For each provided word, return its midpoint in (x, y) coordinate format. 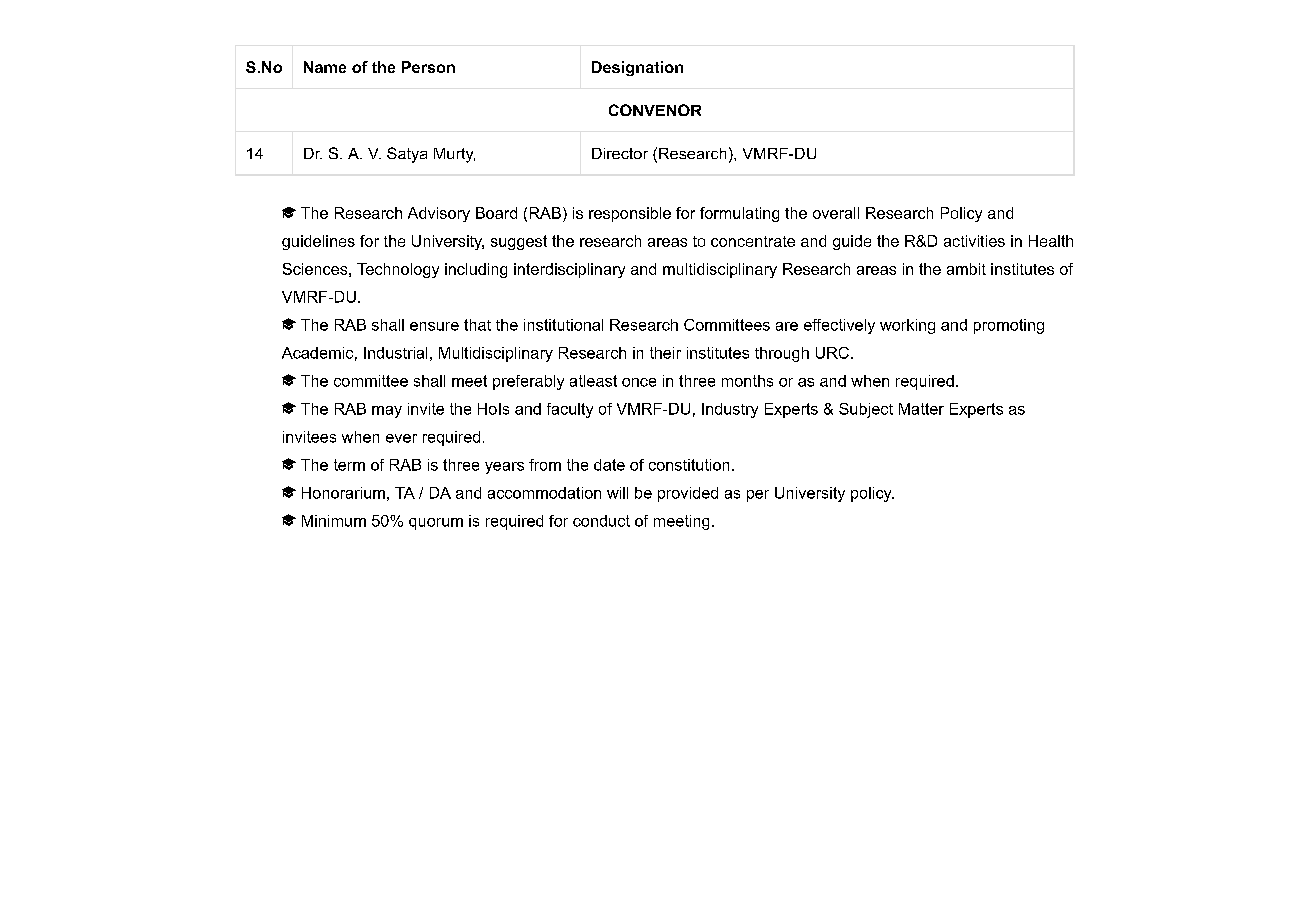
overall (836, 213)
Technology (398, 270)
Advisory (439, 214)
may (387, 412)
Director (620, 153)
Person (428, 67)
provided (688, 494)
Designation (637, 68)
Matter (921, 409)
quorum (436, 524)
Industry (730, 410)
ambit (966, 269)
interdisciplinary (569, 270)
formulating (739, 214)
